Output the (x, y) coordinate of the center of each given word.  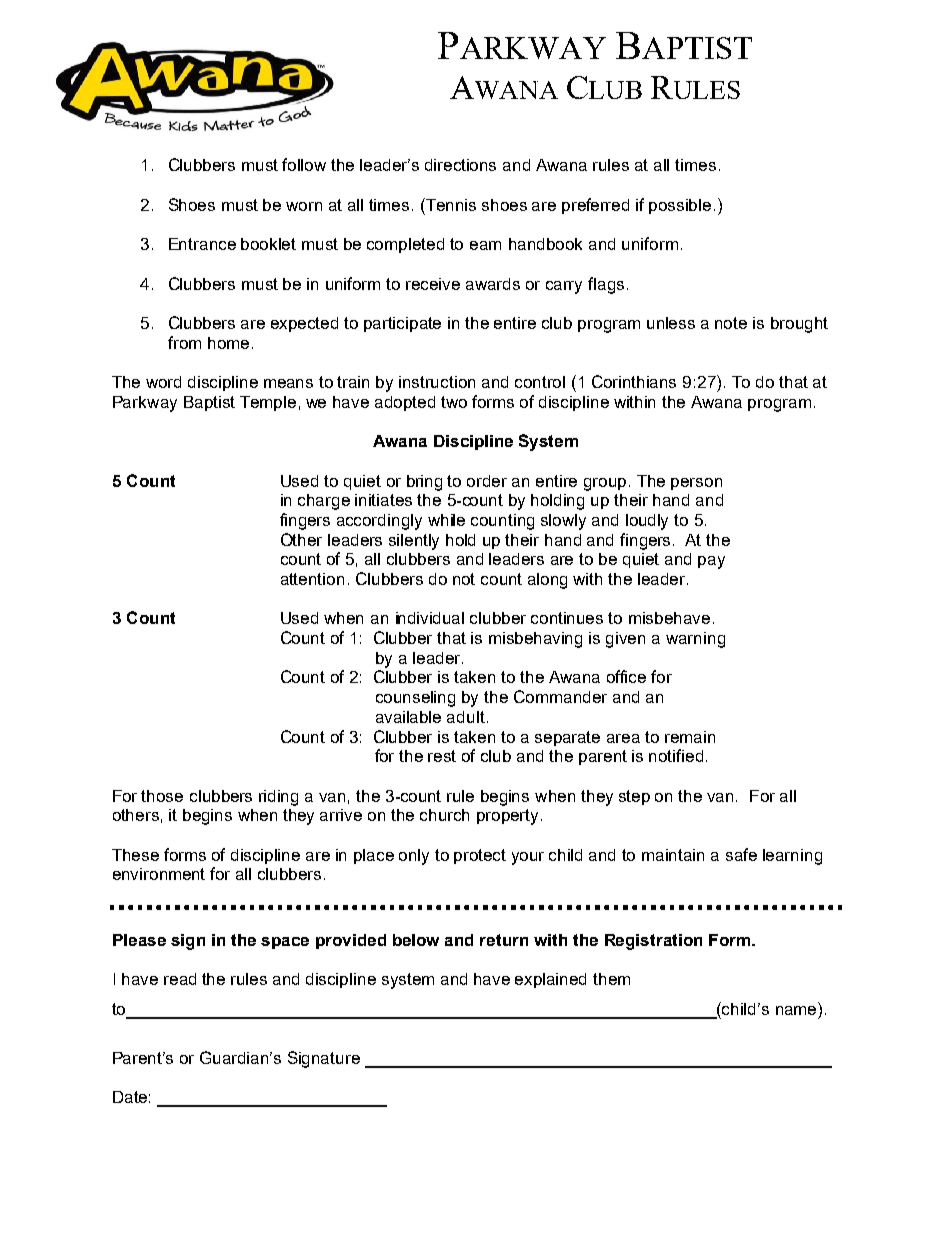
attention (312, 579)
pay (711, 562)
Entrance (202, 244)
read (180, 979)
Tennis (450, 204)
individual (430, 618)
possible (680, 206)
